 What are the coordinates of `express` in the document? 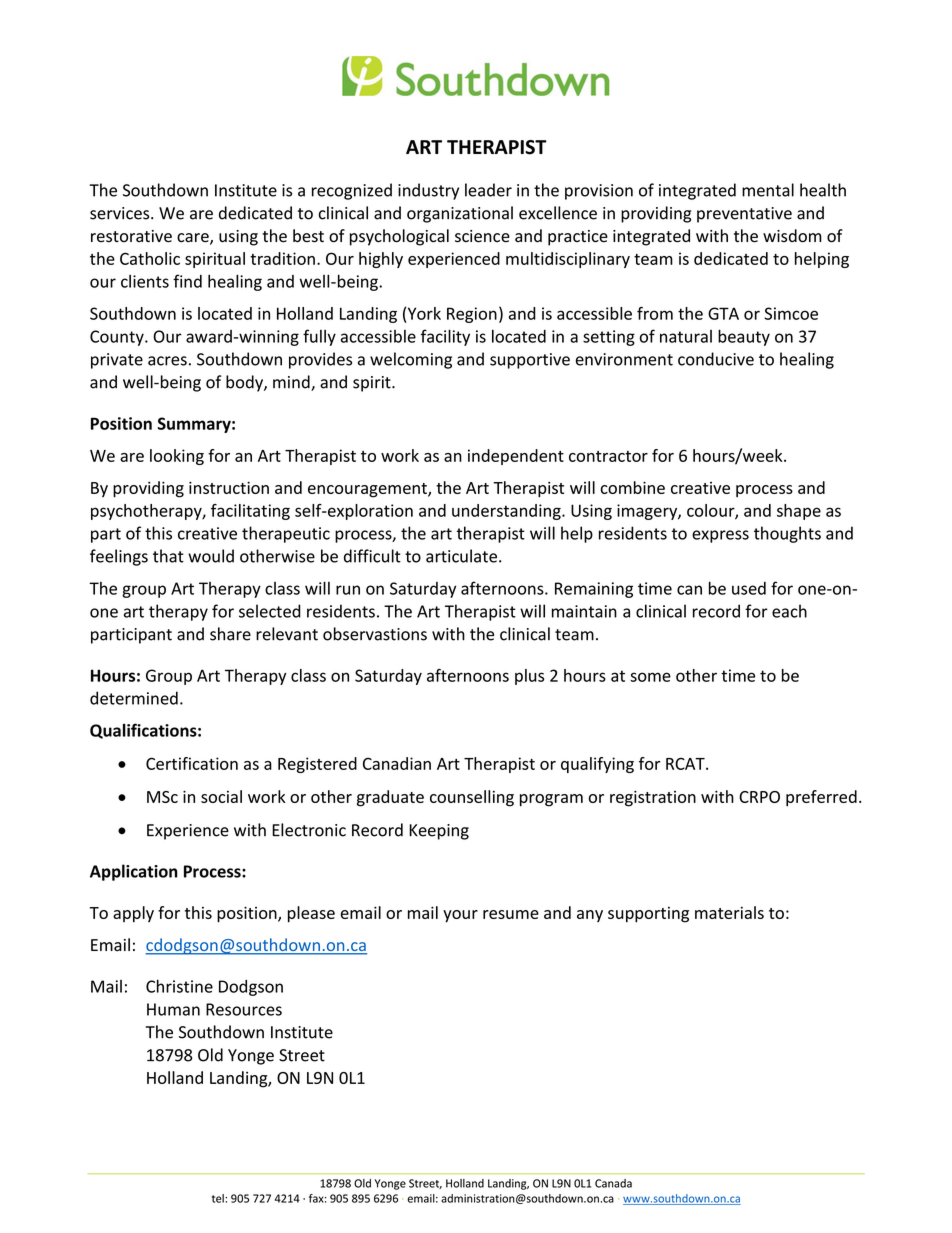 It's located at (720, 536).
